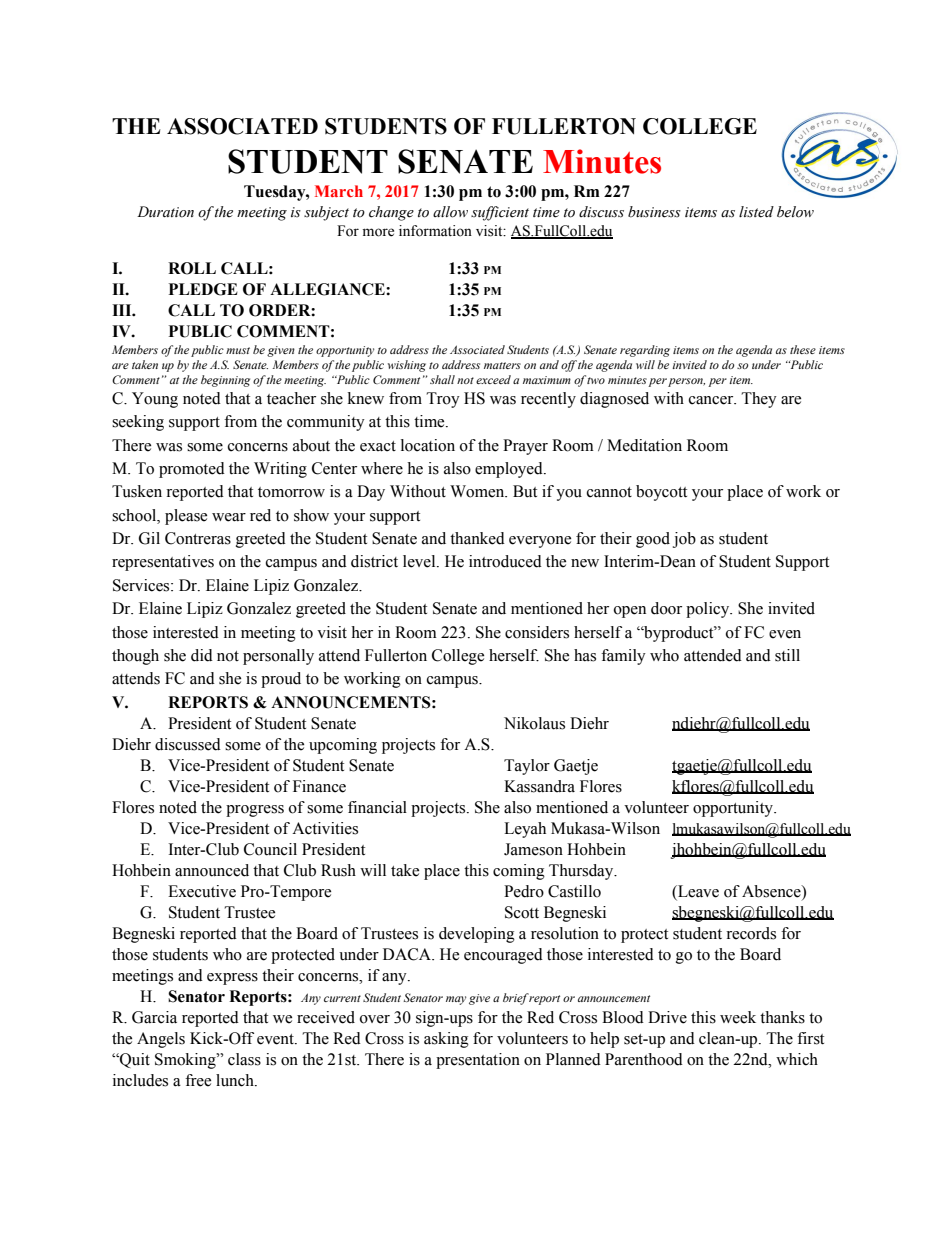  What do you see at coordinates (537, 632) in the screenshot?
I see `considers` at bounding box center [537, 632].
